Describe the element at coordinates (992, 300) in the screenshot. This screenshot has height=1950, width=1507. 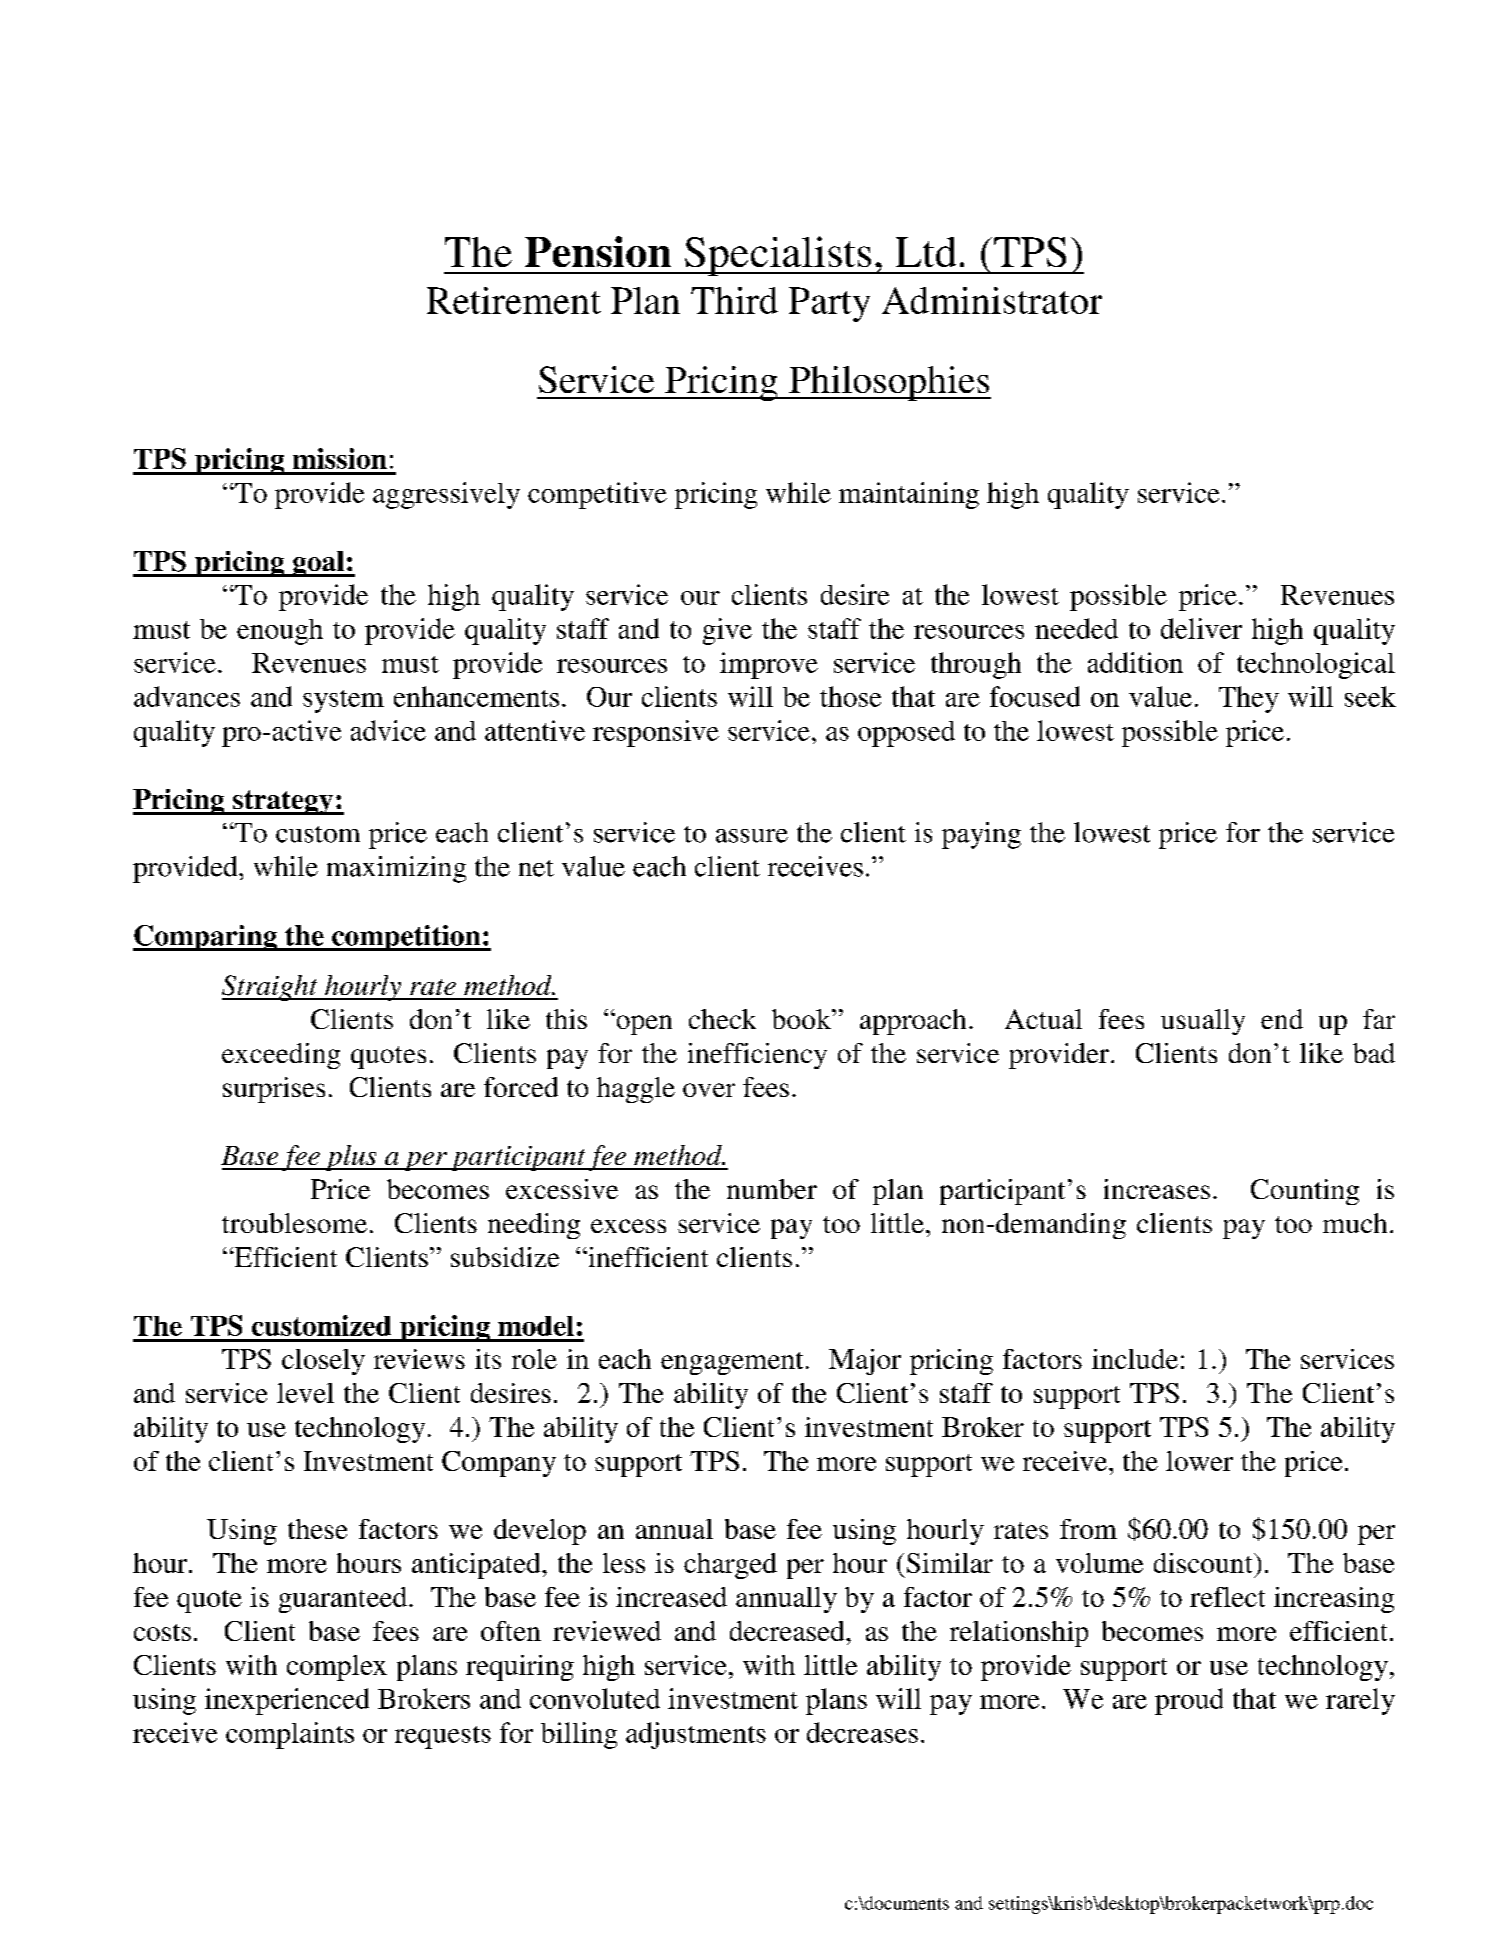
I see `Administrator` at that location.
